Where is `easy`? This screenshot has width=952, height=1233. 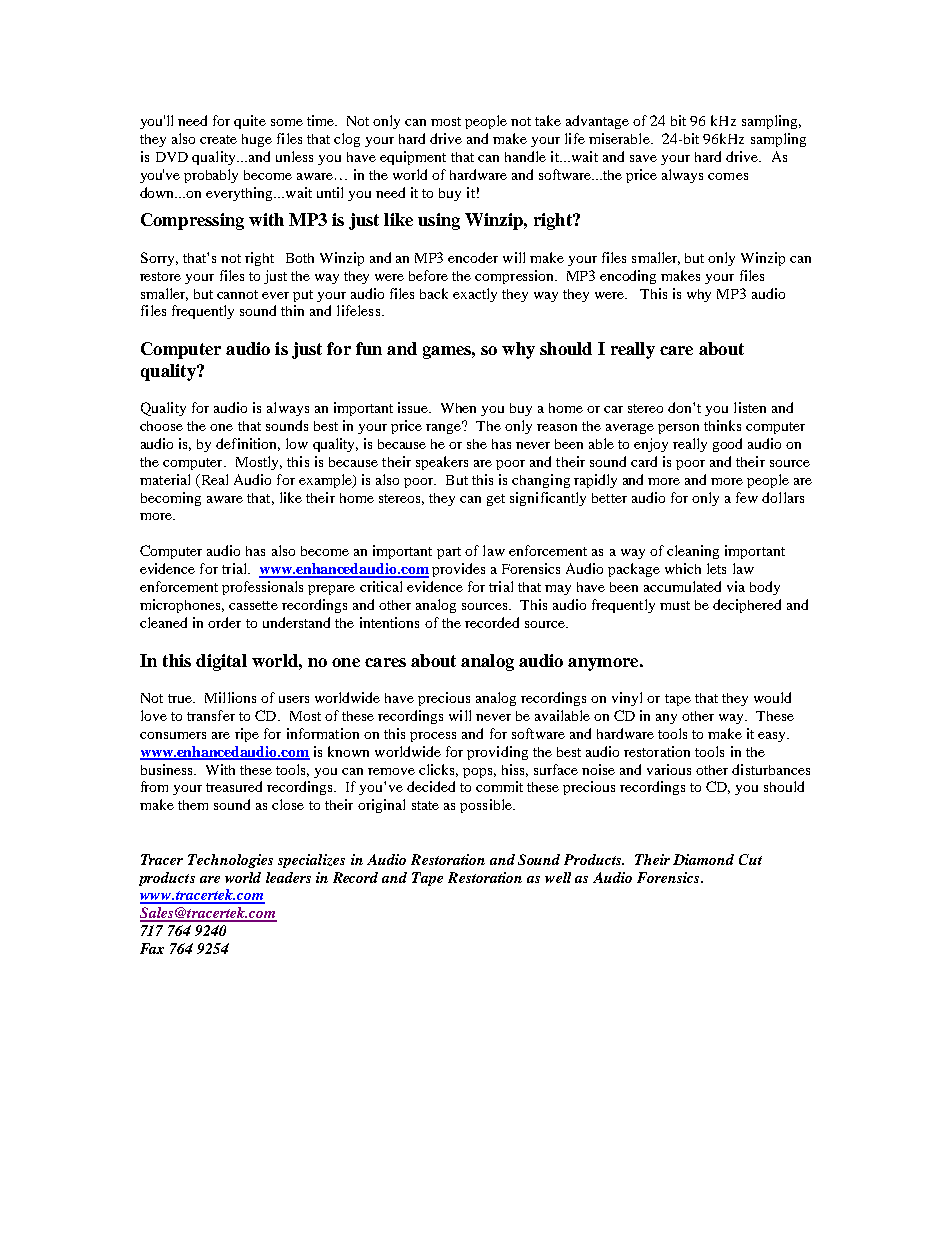 easy is located at coordinates (773, 737).
